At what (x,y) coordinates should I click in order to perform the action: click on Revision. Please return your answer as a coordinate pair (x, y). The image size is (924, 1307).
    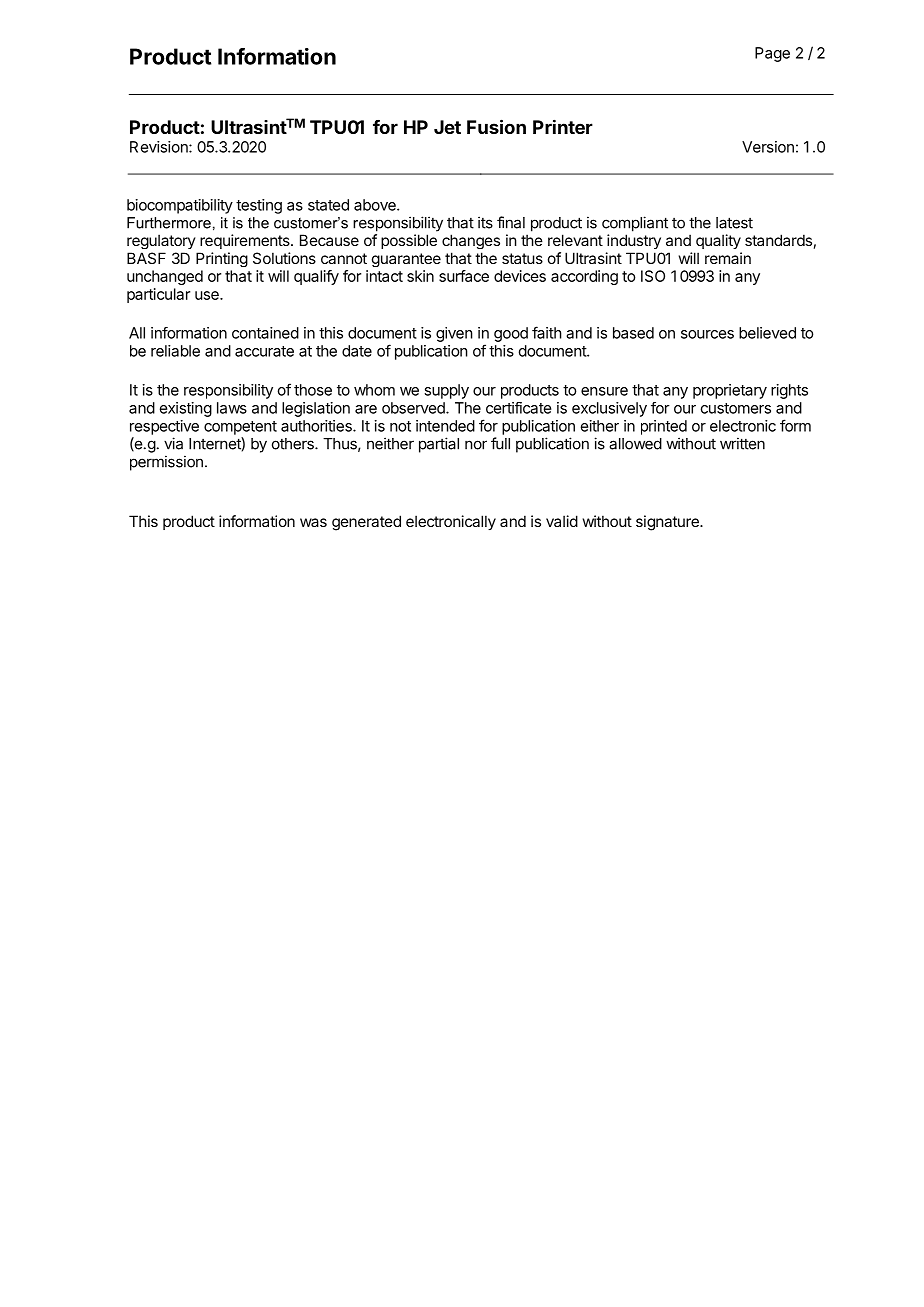
    Looking at the image, I should click on (160, 147).
